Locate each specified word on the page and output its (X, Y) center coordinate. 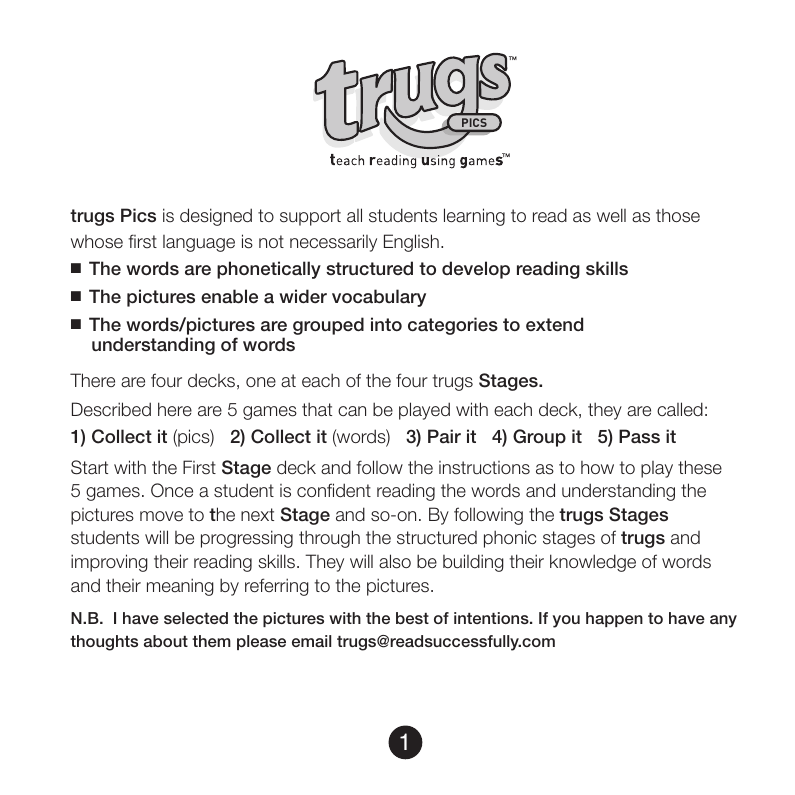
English (411, 243)
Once (172, 490)
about (166, 641)
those (678, 216)
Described (111, 409)
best (412, 618)
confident (334, 490)
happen (614, 619)
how (597, 467)
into (386, 324)
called (680, 409)
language (199, 243)
